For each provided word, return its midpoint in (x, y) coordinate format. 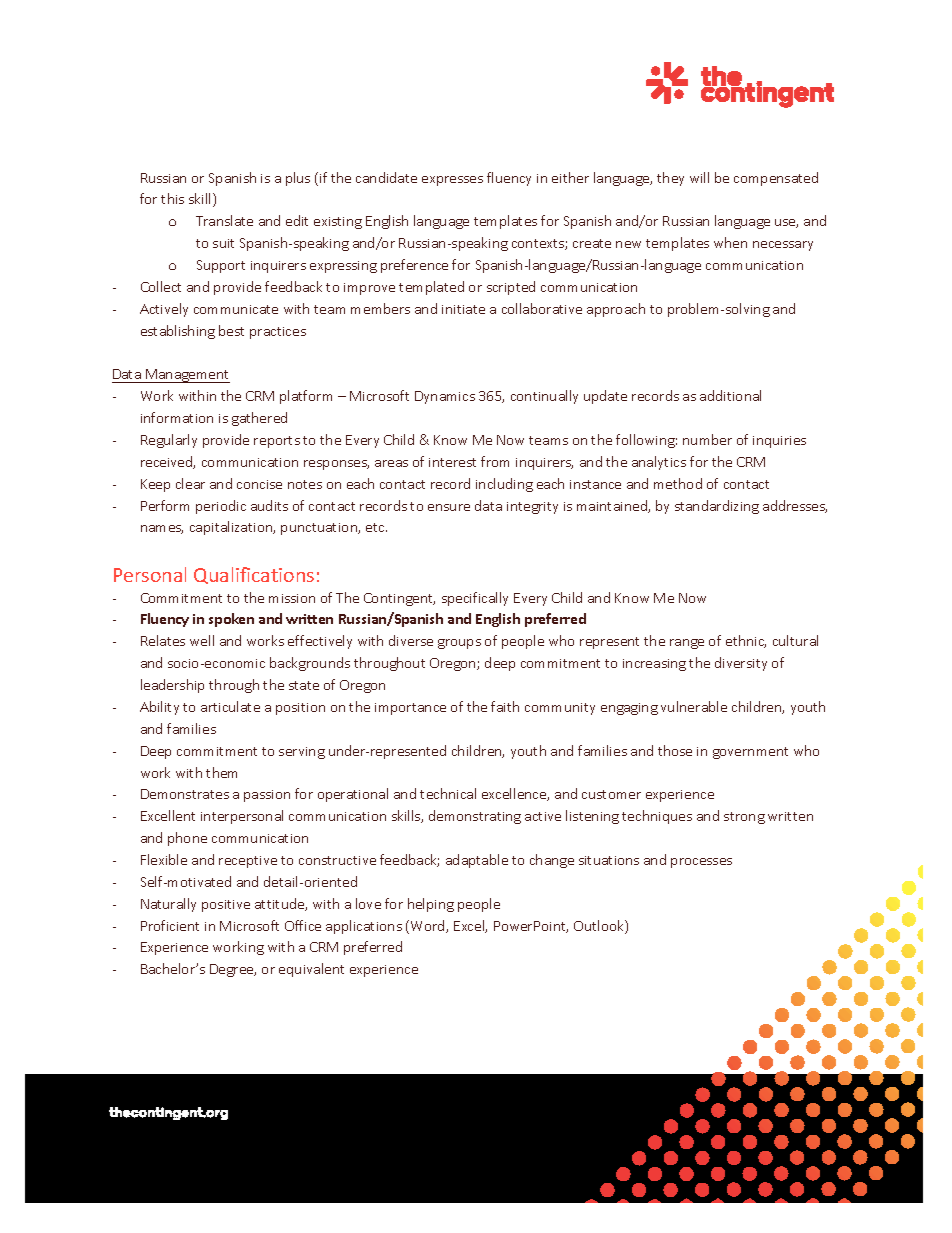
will (699, 177)
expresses (452, 181)
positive (226, 906)
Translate (224, 220)
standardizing (717, 507)
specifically (475, 599)
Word (427, 927)
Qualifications (254, 575)
